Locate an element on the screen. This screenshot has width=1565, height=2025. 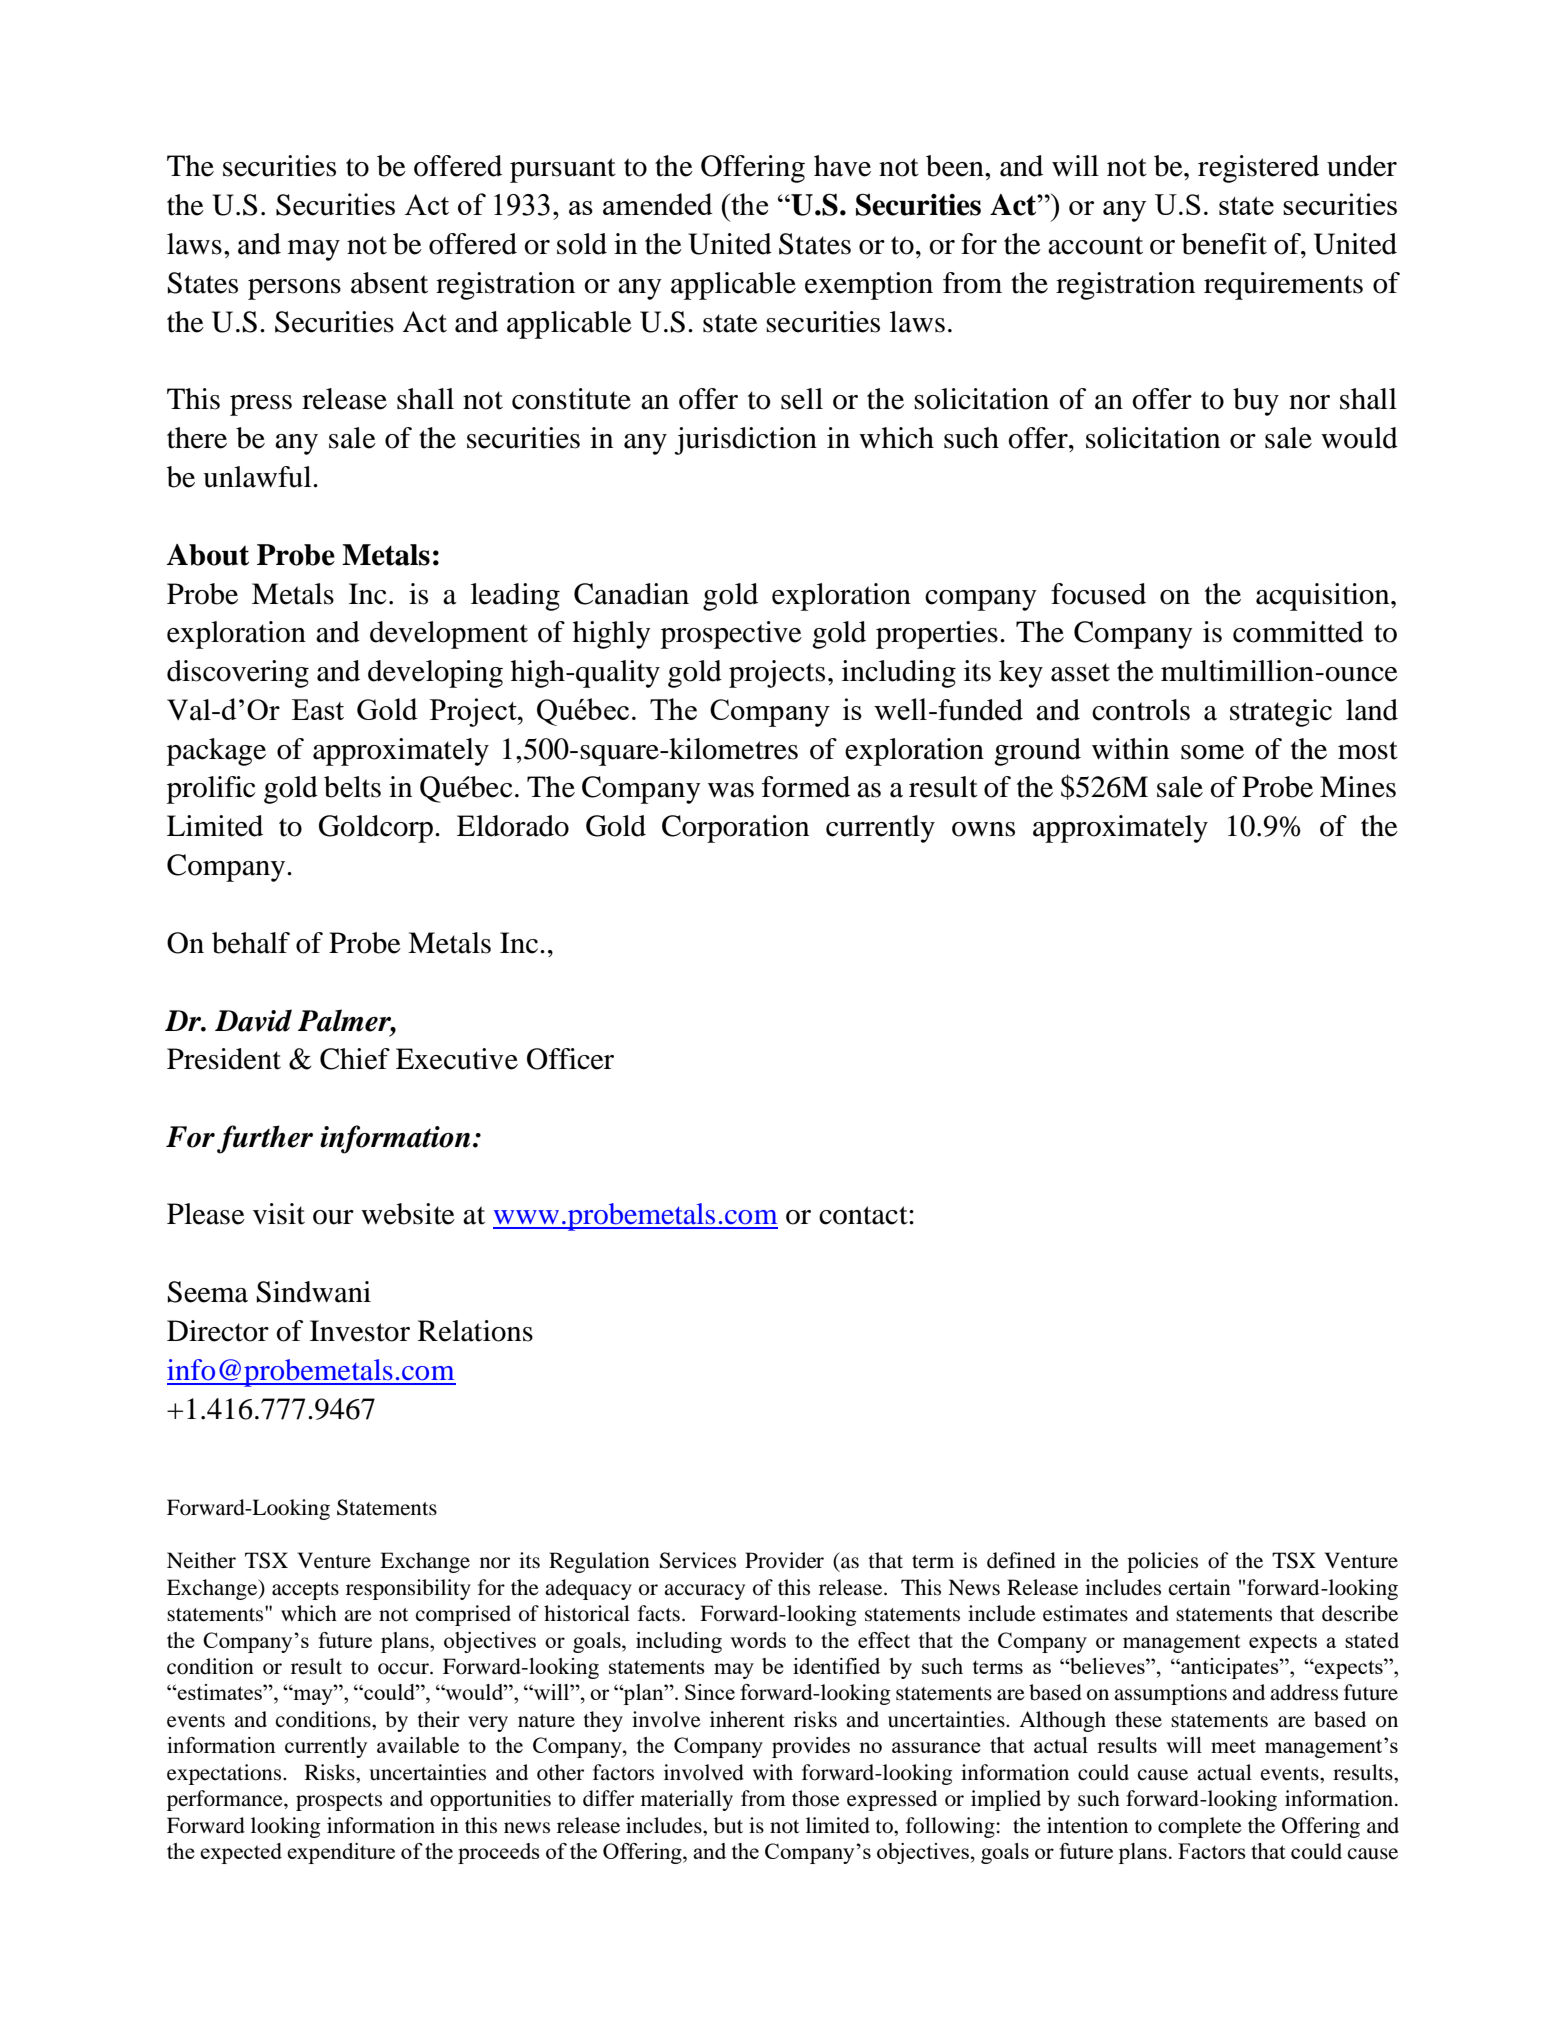
benefit is located at coordinates (1224, 244).
